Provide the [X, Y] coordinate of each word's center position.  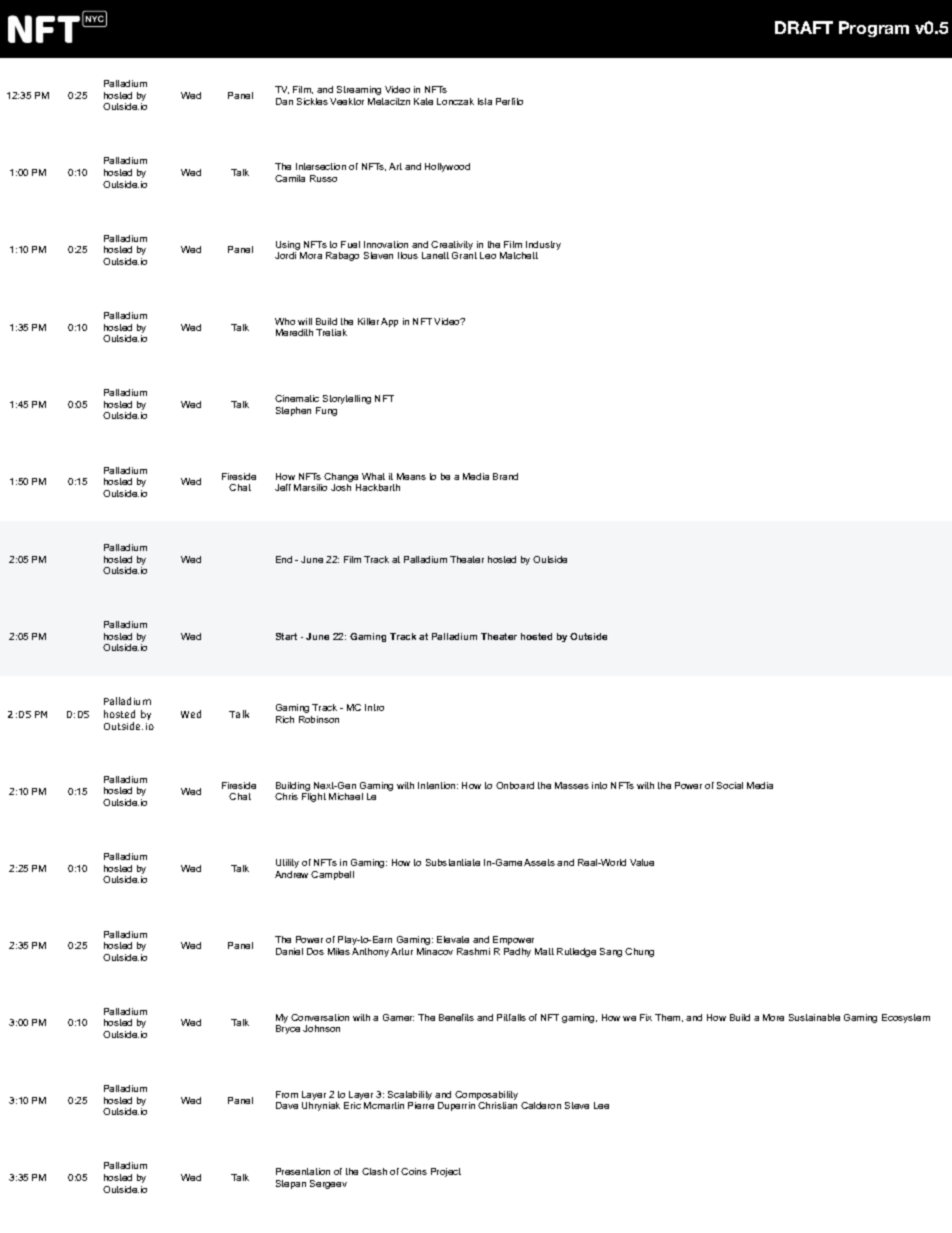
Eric [352, 1105]
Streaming [359, 90]
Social [730, 785]
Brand [505, 476]
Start [286, 636]
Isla [485, 101]
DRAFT [804, 27]
